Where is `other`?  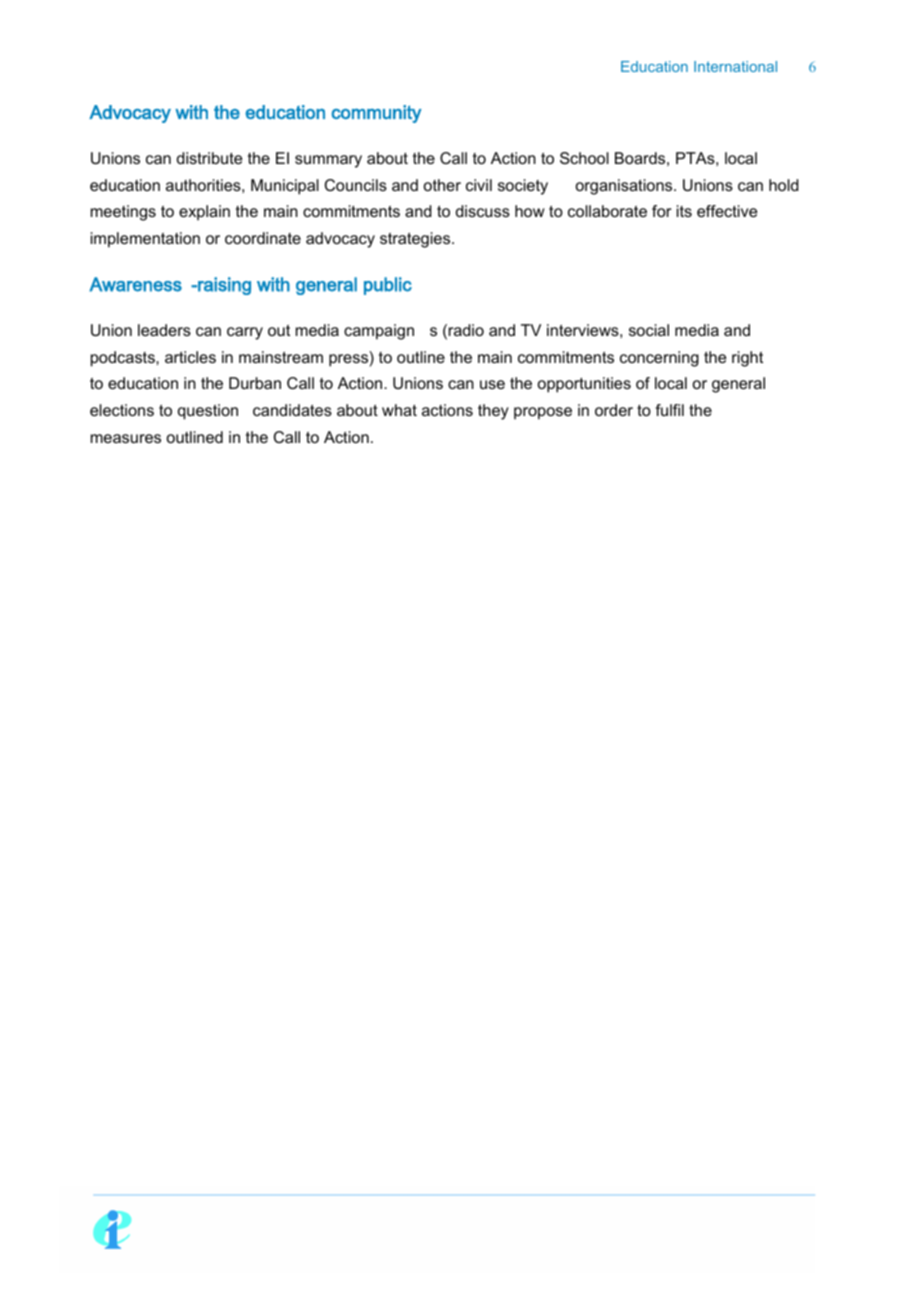 other is located at coordinates (442, 185).
